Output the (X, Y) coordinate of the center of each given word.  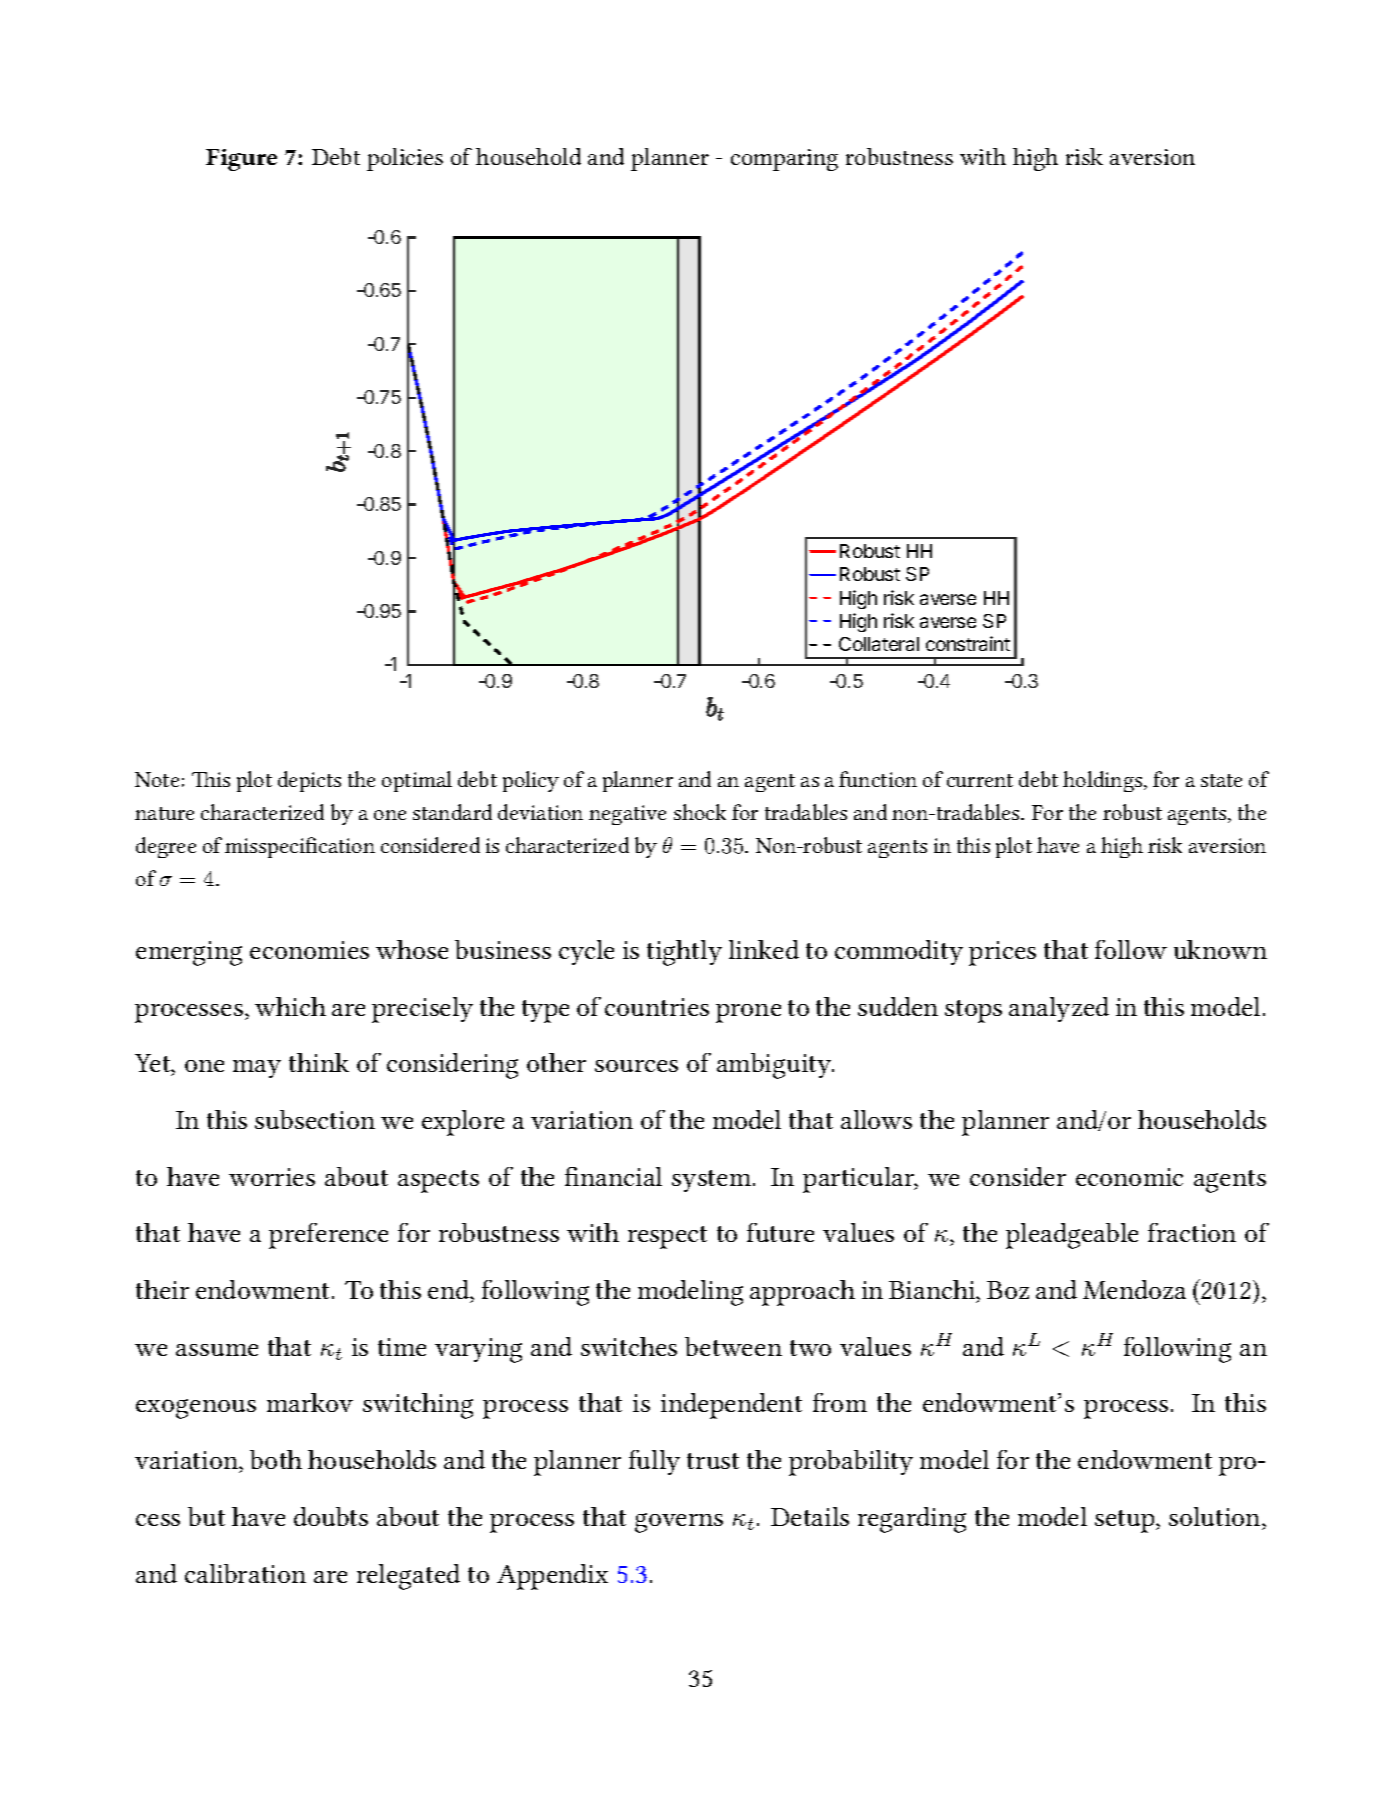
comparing (784, 160)
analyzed (1059, 1009)
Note (157, 779)
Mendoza (1134, 1289)
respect (667, 1237)
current (980, 780)
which (290, 1006)
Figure (241, 160)
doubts (331, 1516)
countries (657, 1007)
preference (328, 1236)
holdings (1104, 781)
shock (700, 812)
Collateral (879, 644)
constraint (968, 643)
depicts (309, 781)
